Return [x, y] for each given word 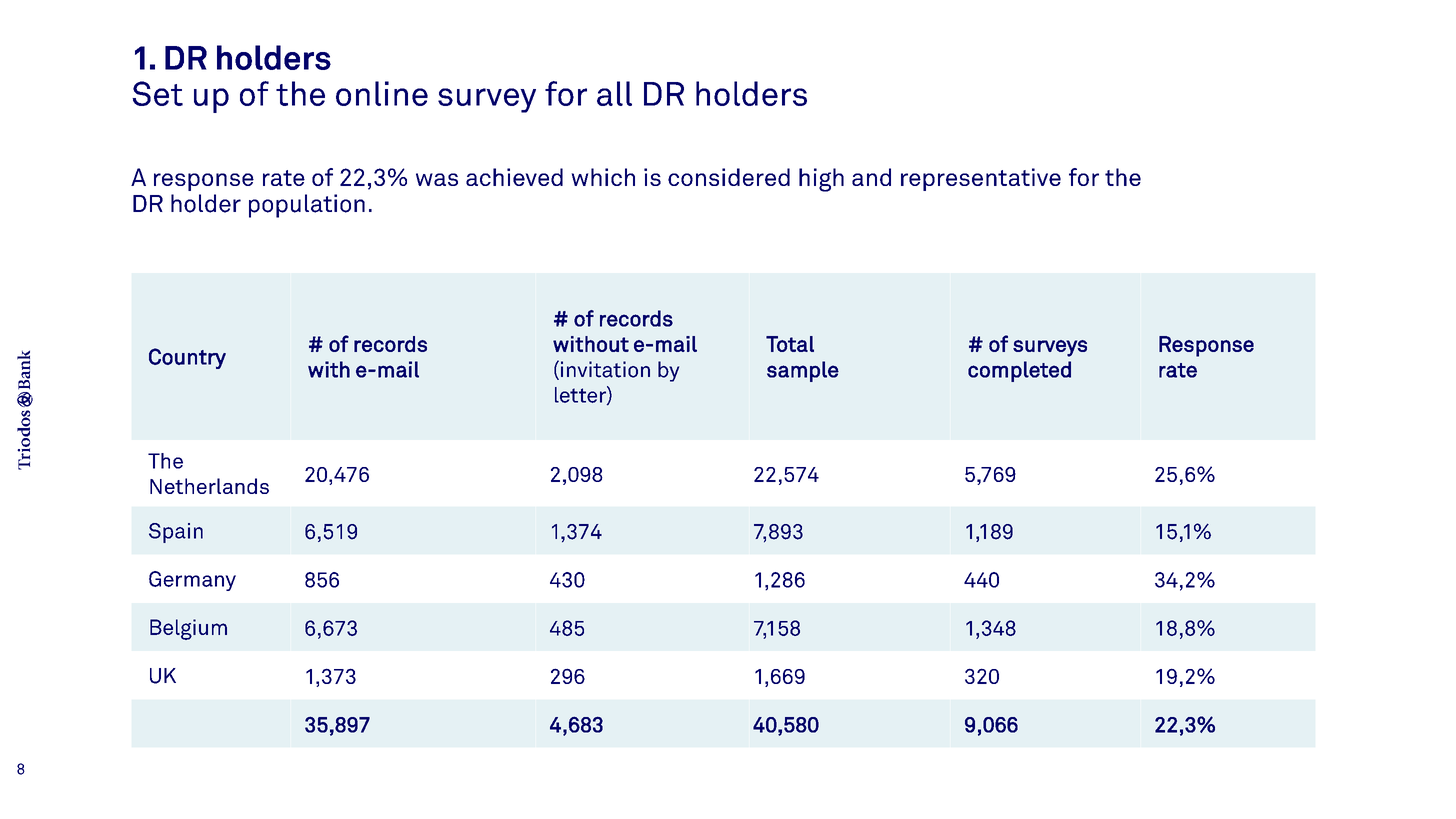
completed [1019, 371]
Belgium [188, 629]
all [614, 93]
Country [187, 358]
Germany [192, 581]
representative [981, 179]
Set [157, 93]
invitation [605, 369]
